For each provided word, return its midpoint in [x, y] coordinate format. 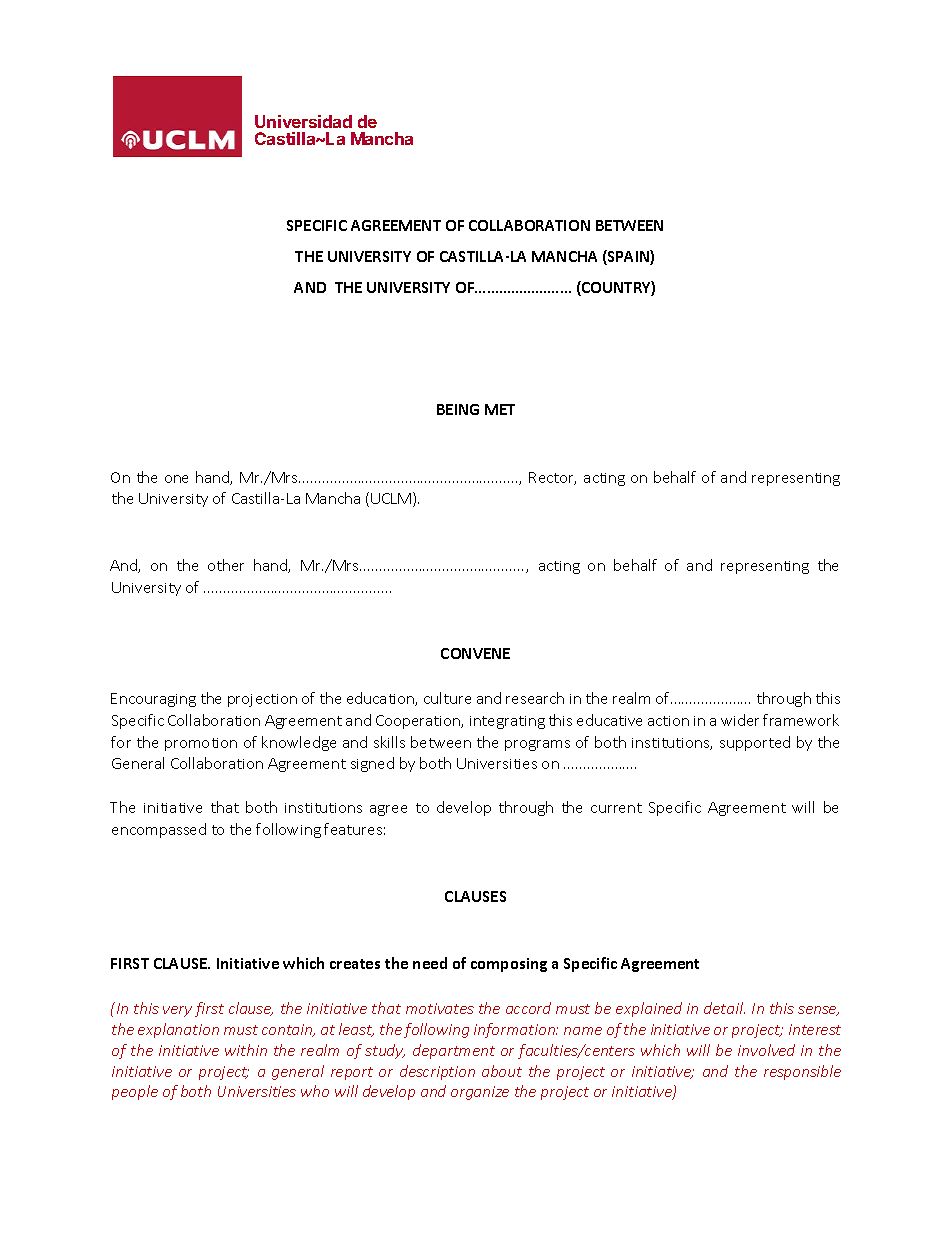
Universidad [303, 121]
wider [740, 720]
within [246, 1050]
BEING [458, 409]
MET [500, 409]
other [226, 565]
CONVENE [475, 653]
